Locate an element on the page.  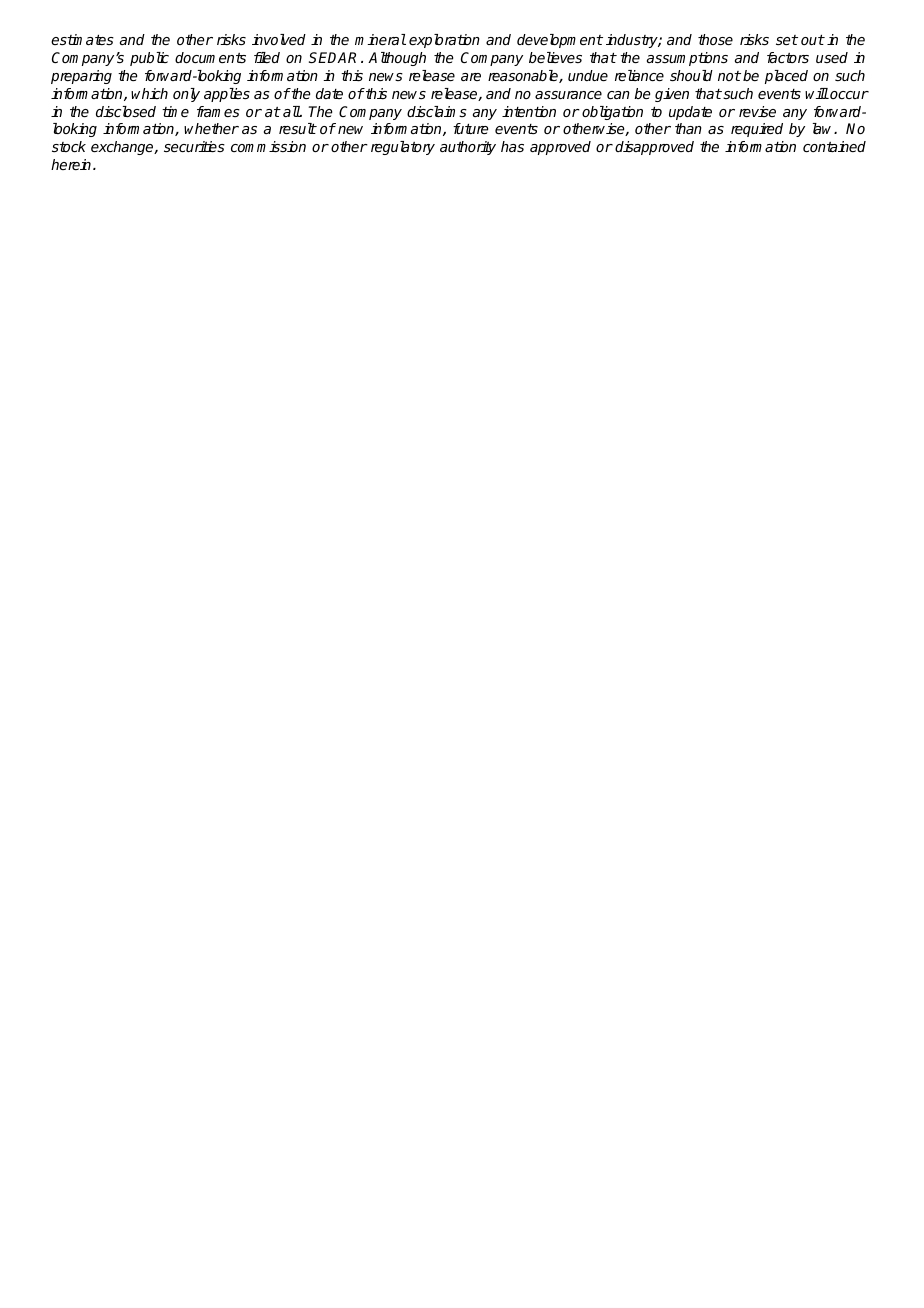
time is located at coordinates (175, 111).
